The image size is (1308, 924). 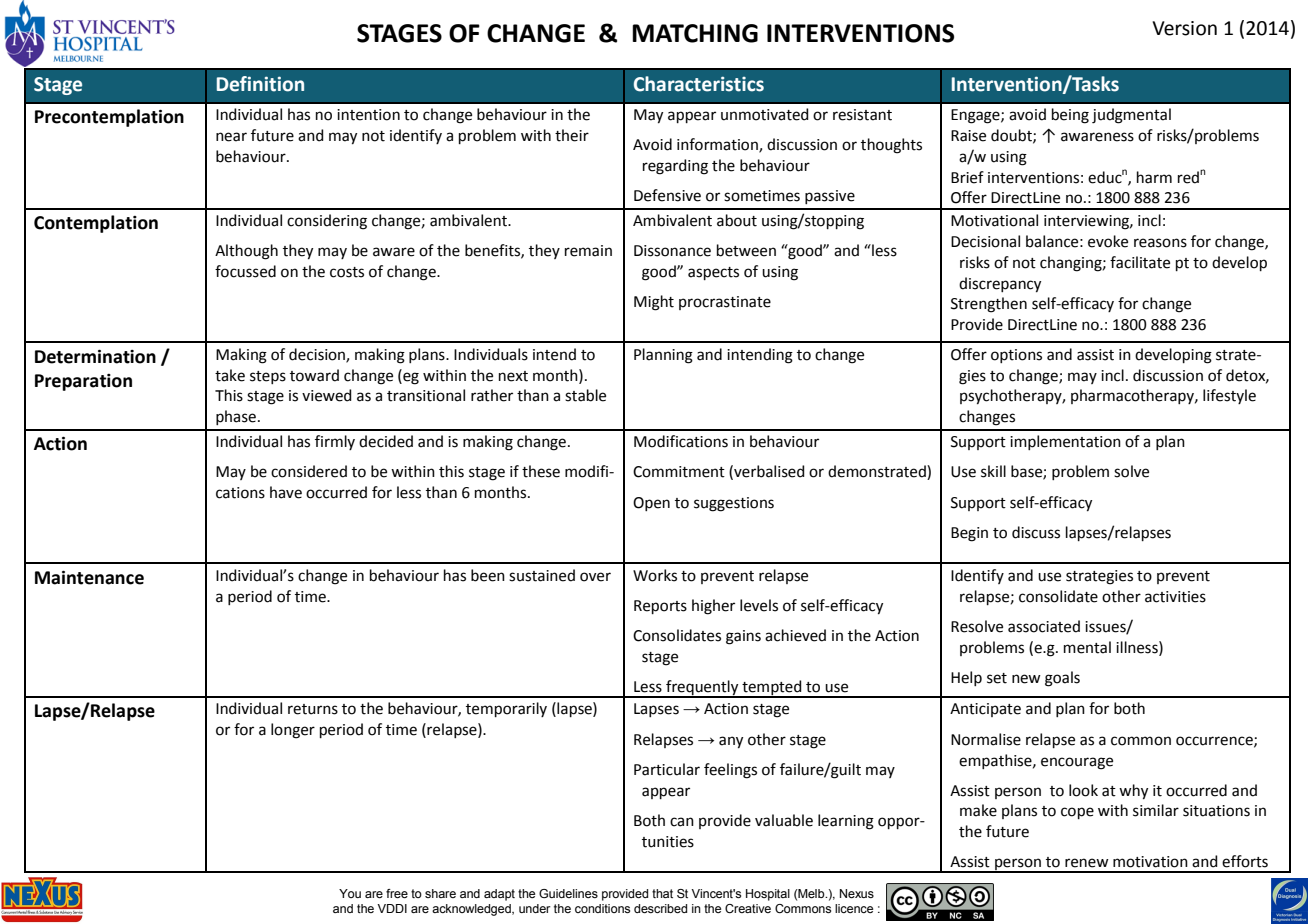 What do you see at coordinates (260, 84) in the document?
I see `Definition` at bounding box center [260, 84].
